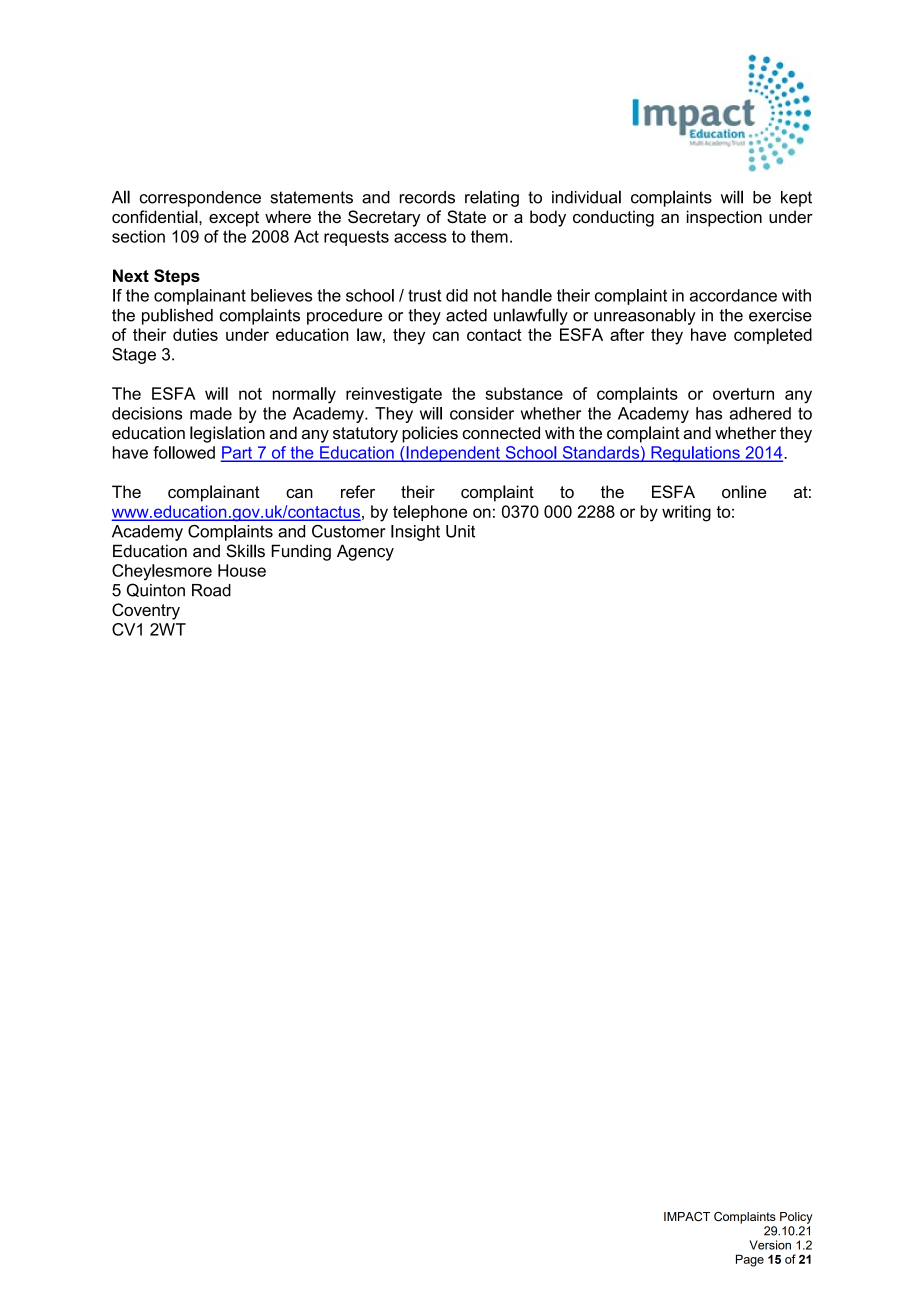 The height and width of the page is (1308, 924). What do you see at coordinates (686, 513) in the page?
I see `writing` at bounding box center [686, 513].
